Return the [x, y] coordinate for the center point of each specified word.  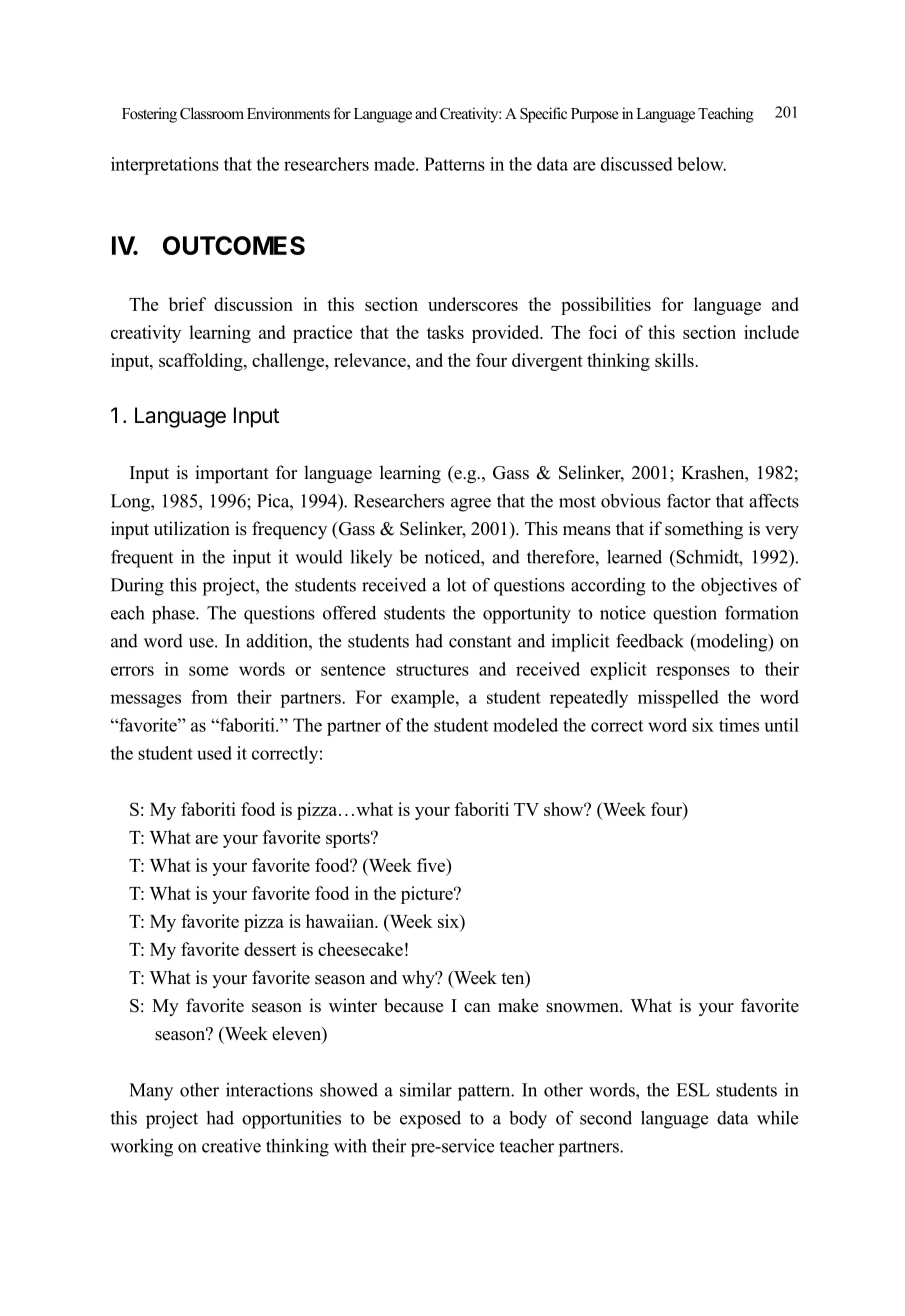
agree [471, 505]
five [432, 865]
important [232, 474]
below [701, 164]
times [739, 725]
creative [231, 1146]
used [214, 753]
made [395, 164]
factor [689, 501]
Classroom [212, 113]
